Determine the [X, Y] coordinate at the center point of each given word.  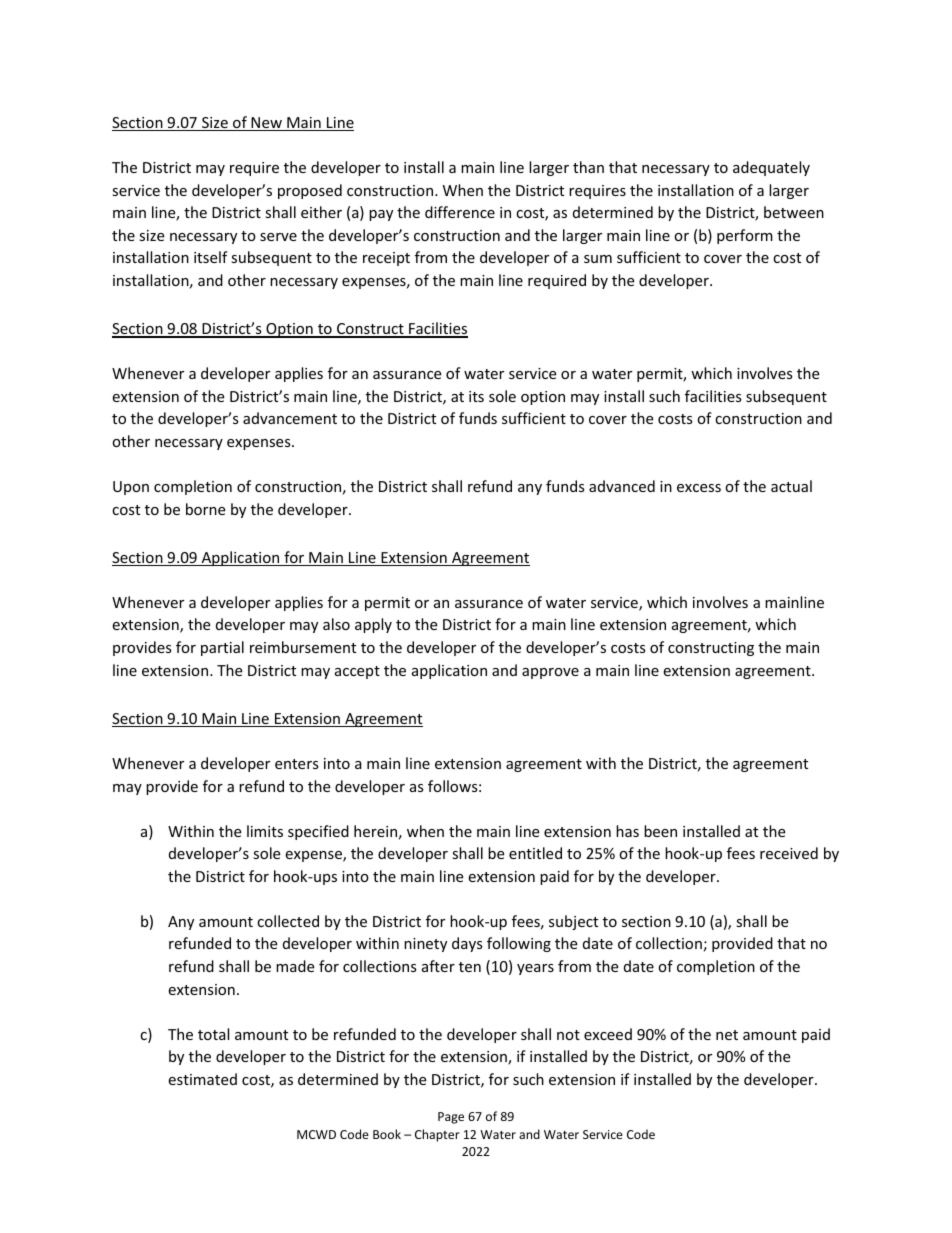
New [266, 124]
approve [550, 673]
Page [451, 1118]
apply [373, 625]
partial [222, 648]
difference [460, 212]
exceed [608, 1034]
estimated [202, 1079]
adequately [771, 168]
